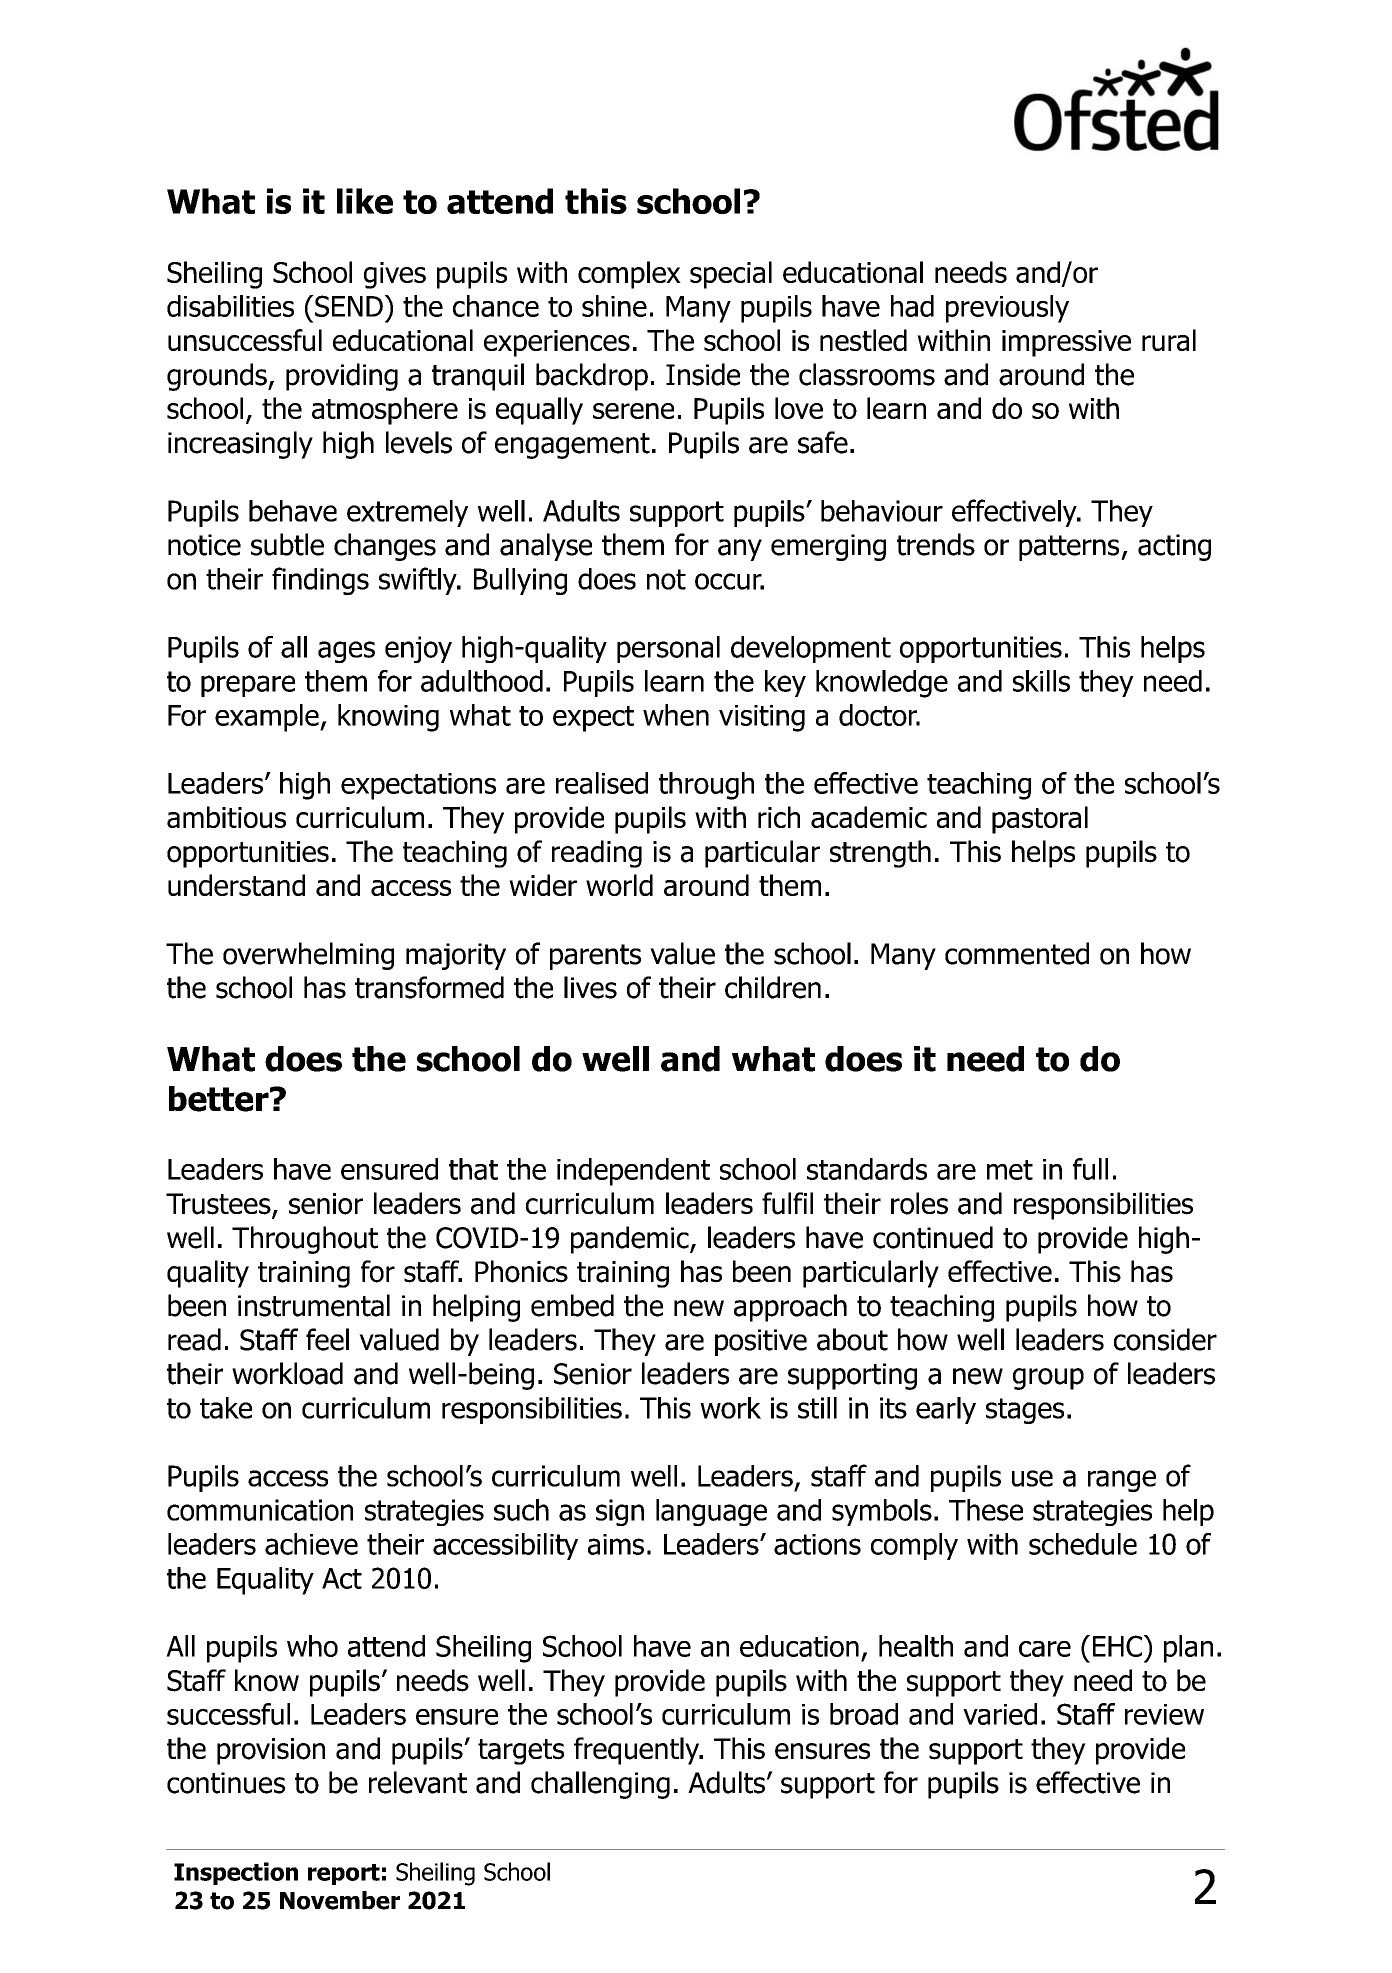  What do you see at coordinates (600, 1785) in the screenshot?
I see `challenging` at bounding box center [600, 1785].
